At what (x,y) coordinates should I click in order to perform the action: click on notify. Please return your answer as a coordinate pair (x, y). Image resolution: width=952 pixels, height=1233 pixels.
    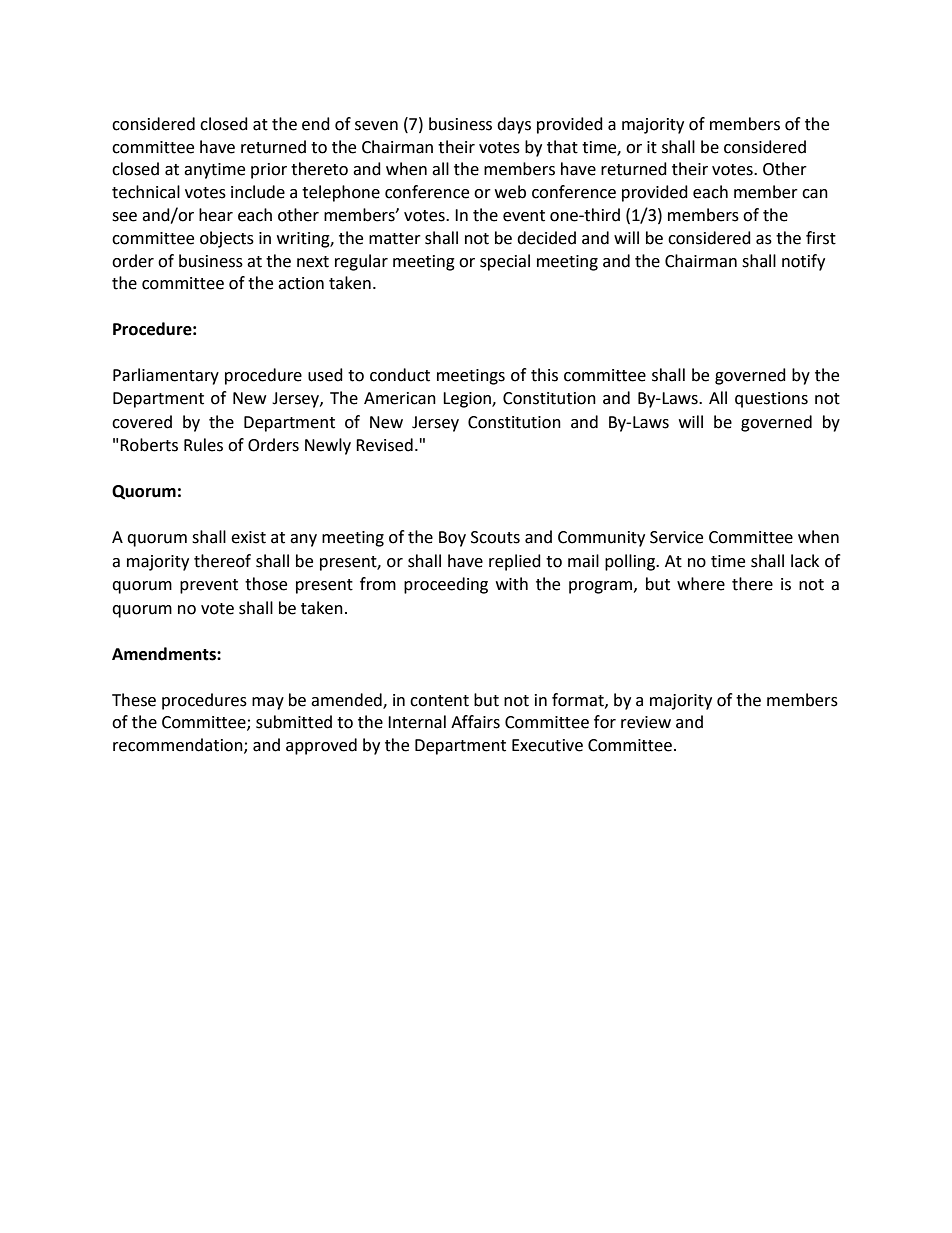
    Looking at the image, I should click on (803, 262).
